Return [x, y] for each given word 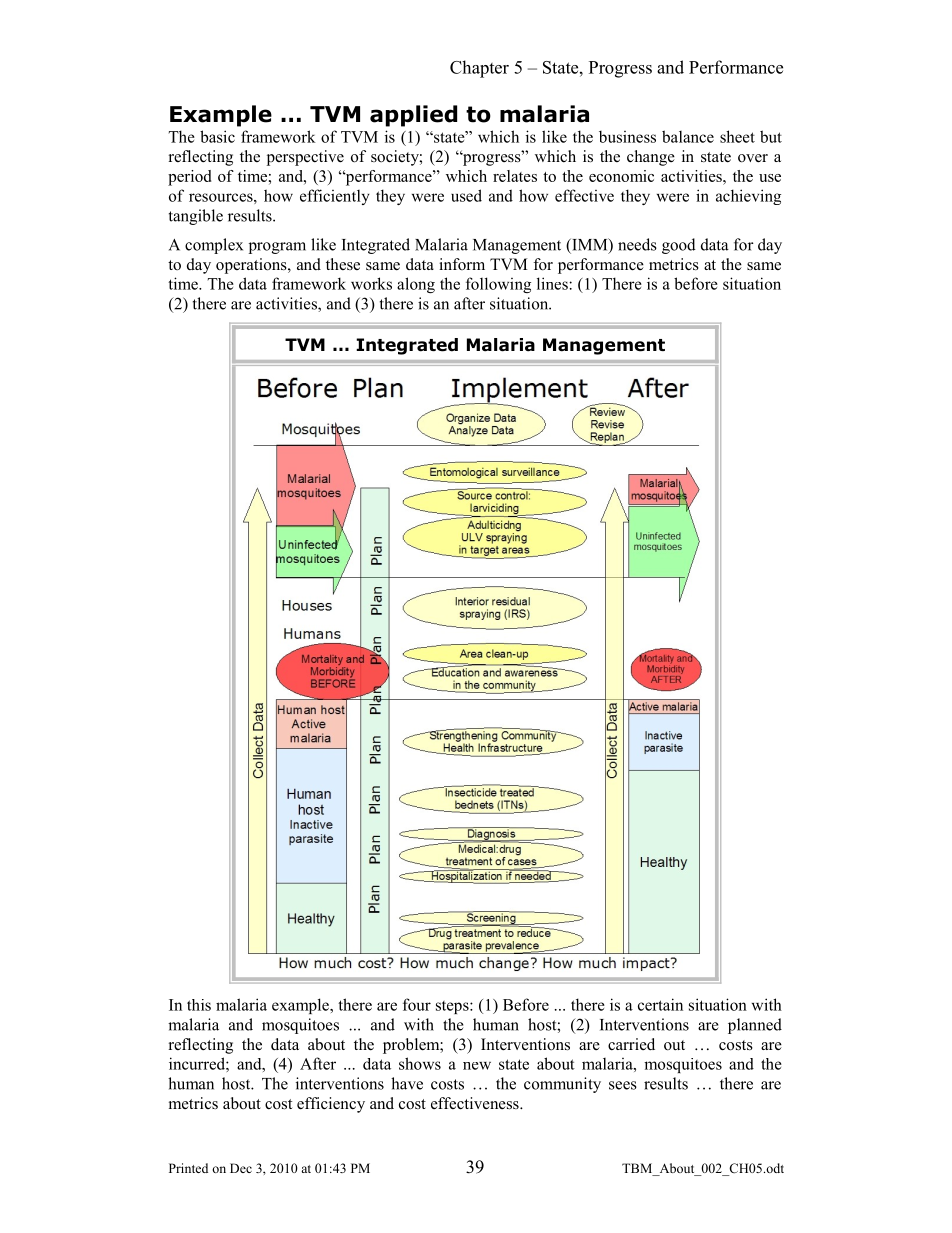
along [416, 285]
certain [660, 1004]
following [498, 285]
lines [553, 283]
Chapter [479, 69]
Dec [241, 1168]
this [199, 1005]
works [371, 283]
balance [688, 136]
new [477, 1066]
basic [217, 136]
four [417, 1004]
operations [252, 266]
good [679, 246]
